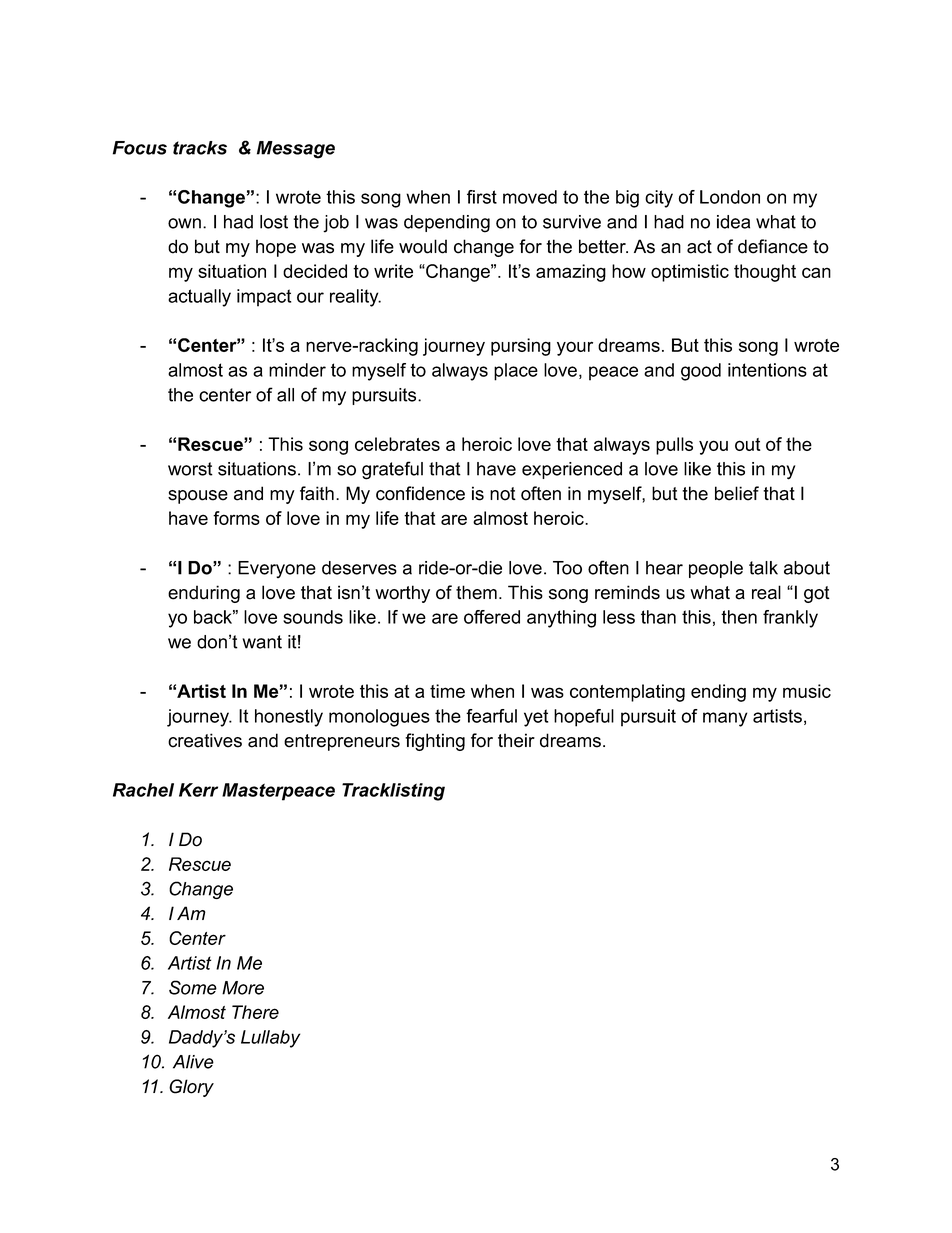 This screenshot has height=1233, width=952. What do you see at coordinates (435, 742) in the screenshot?
I see `fighting` at bounding box center [435, 742].
